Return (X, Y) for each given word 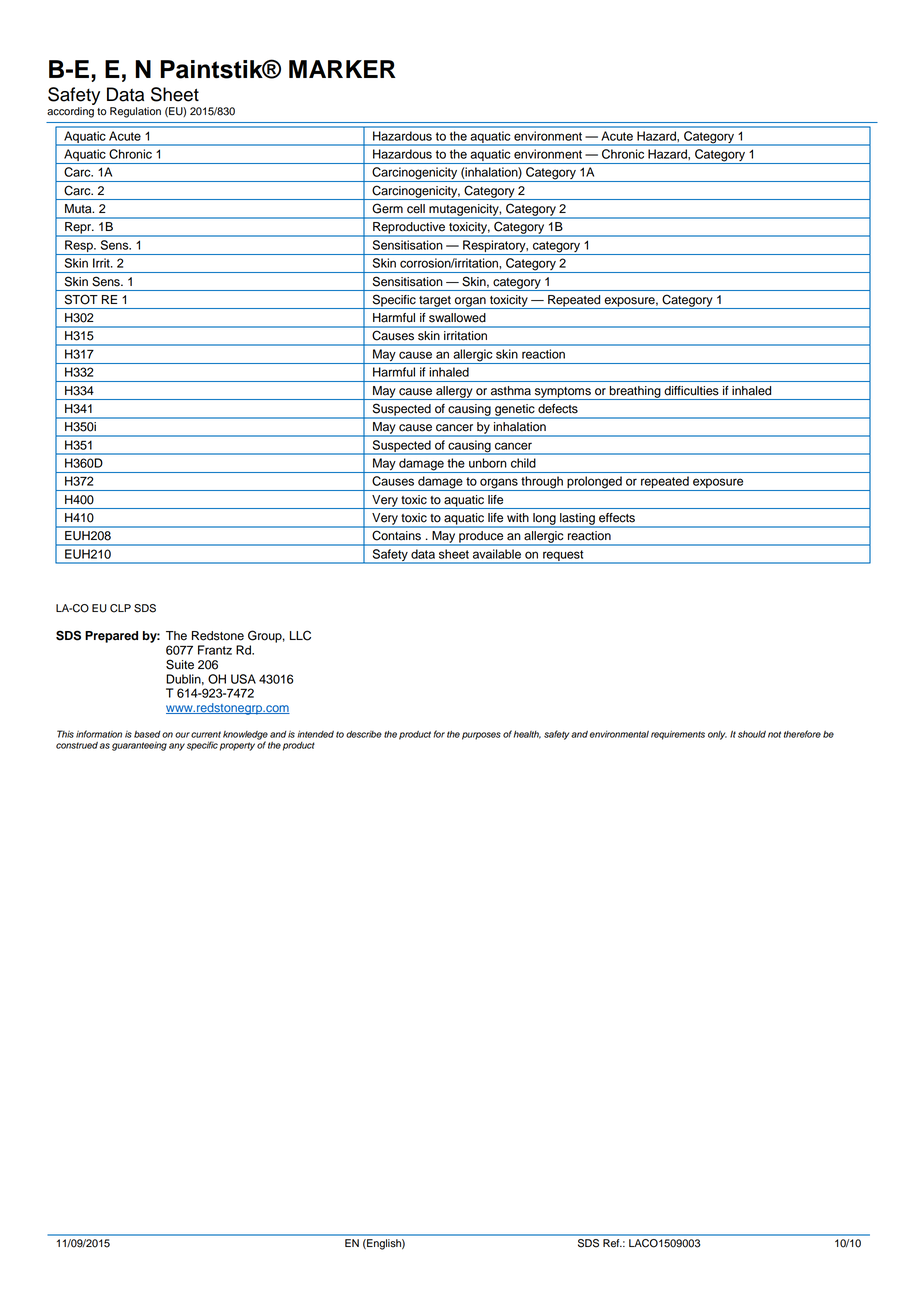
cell (416, 209)
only (717, 735)
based (147, 734)
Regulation (135, 112)
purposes (481, 736)
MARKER (342, 69)
